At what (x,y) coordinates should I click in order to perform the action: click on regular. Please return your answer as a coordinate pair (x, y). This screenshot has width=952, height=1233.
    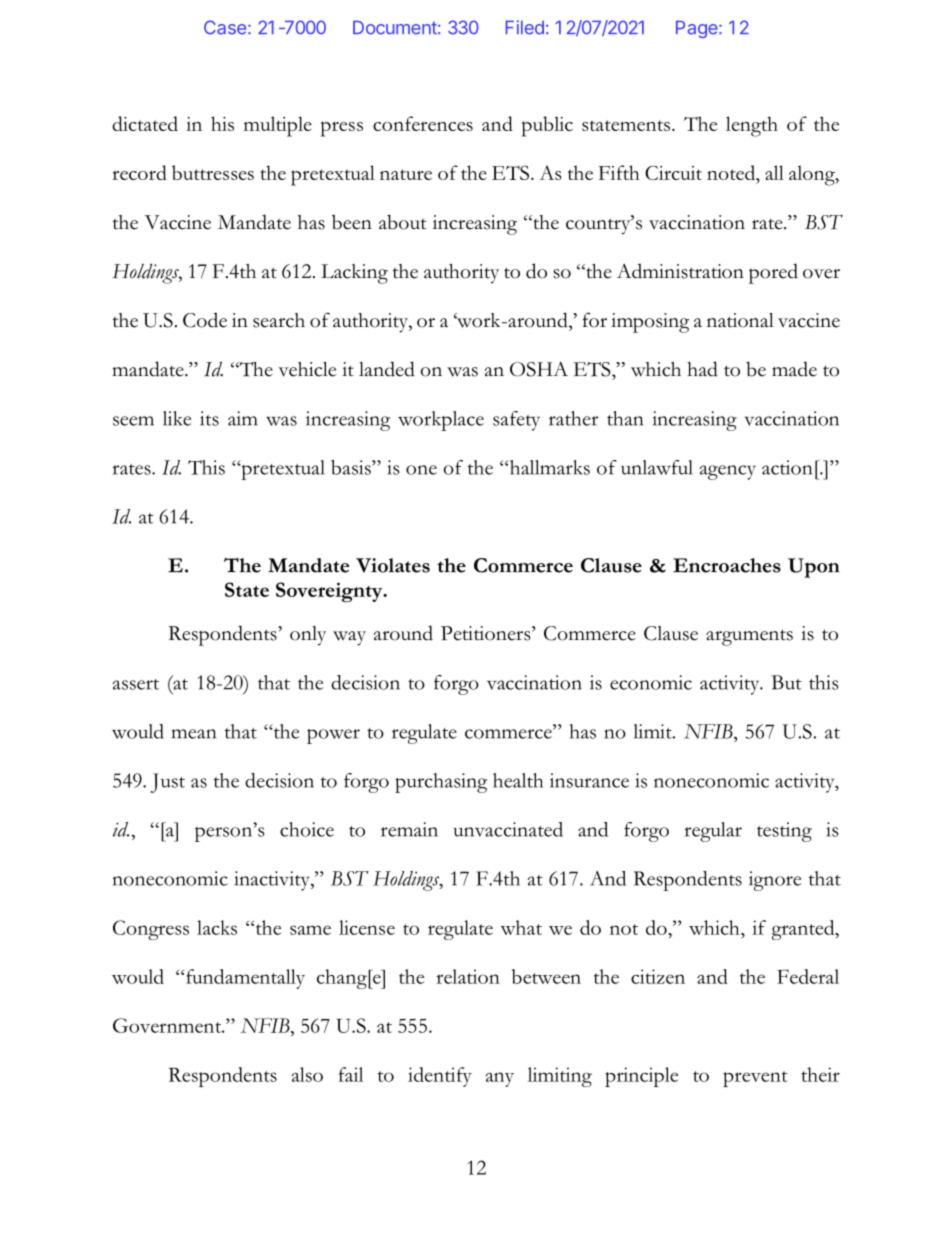
    Looking at the image, I should click on (713, 832).
